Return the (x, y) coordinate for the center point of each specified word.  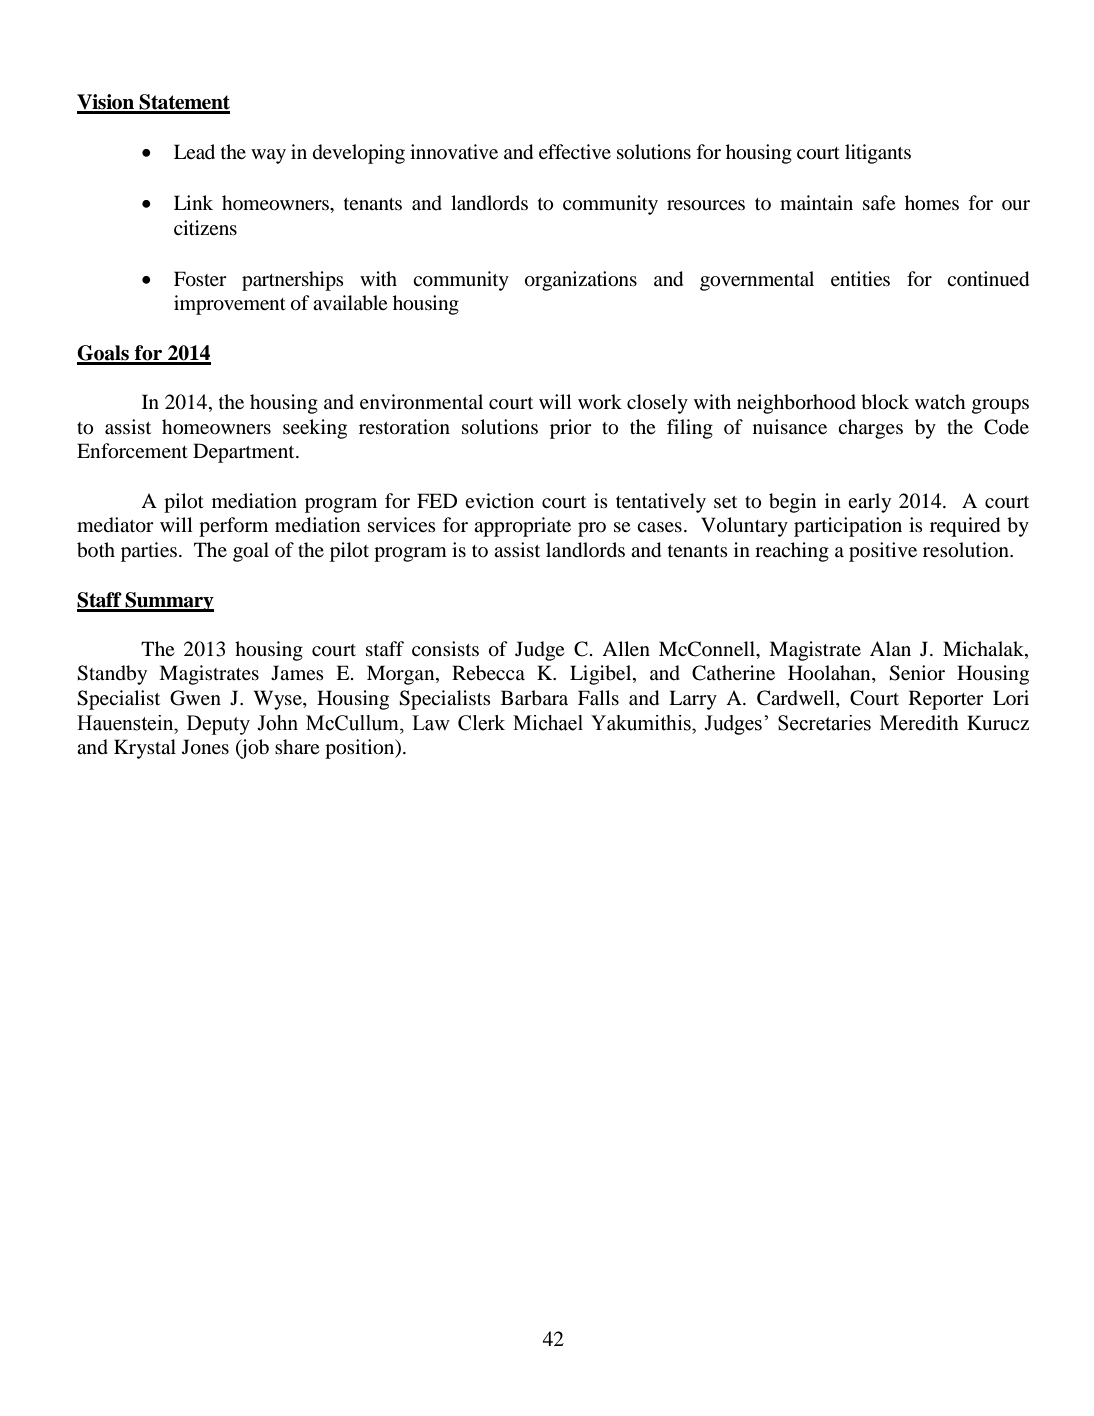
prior (571, 429)
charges (870, 429)
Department (245, 453)
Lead (194, 151)
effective (575, 151)
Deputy (218, 725)
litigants (878, 154)
